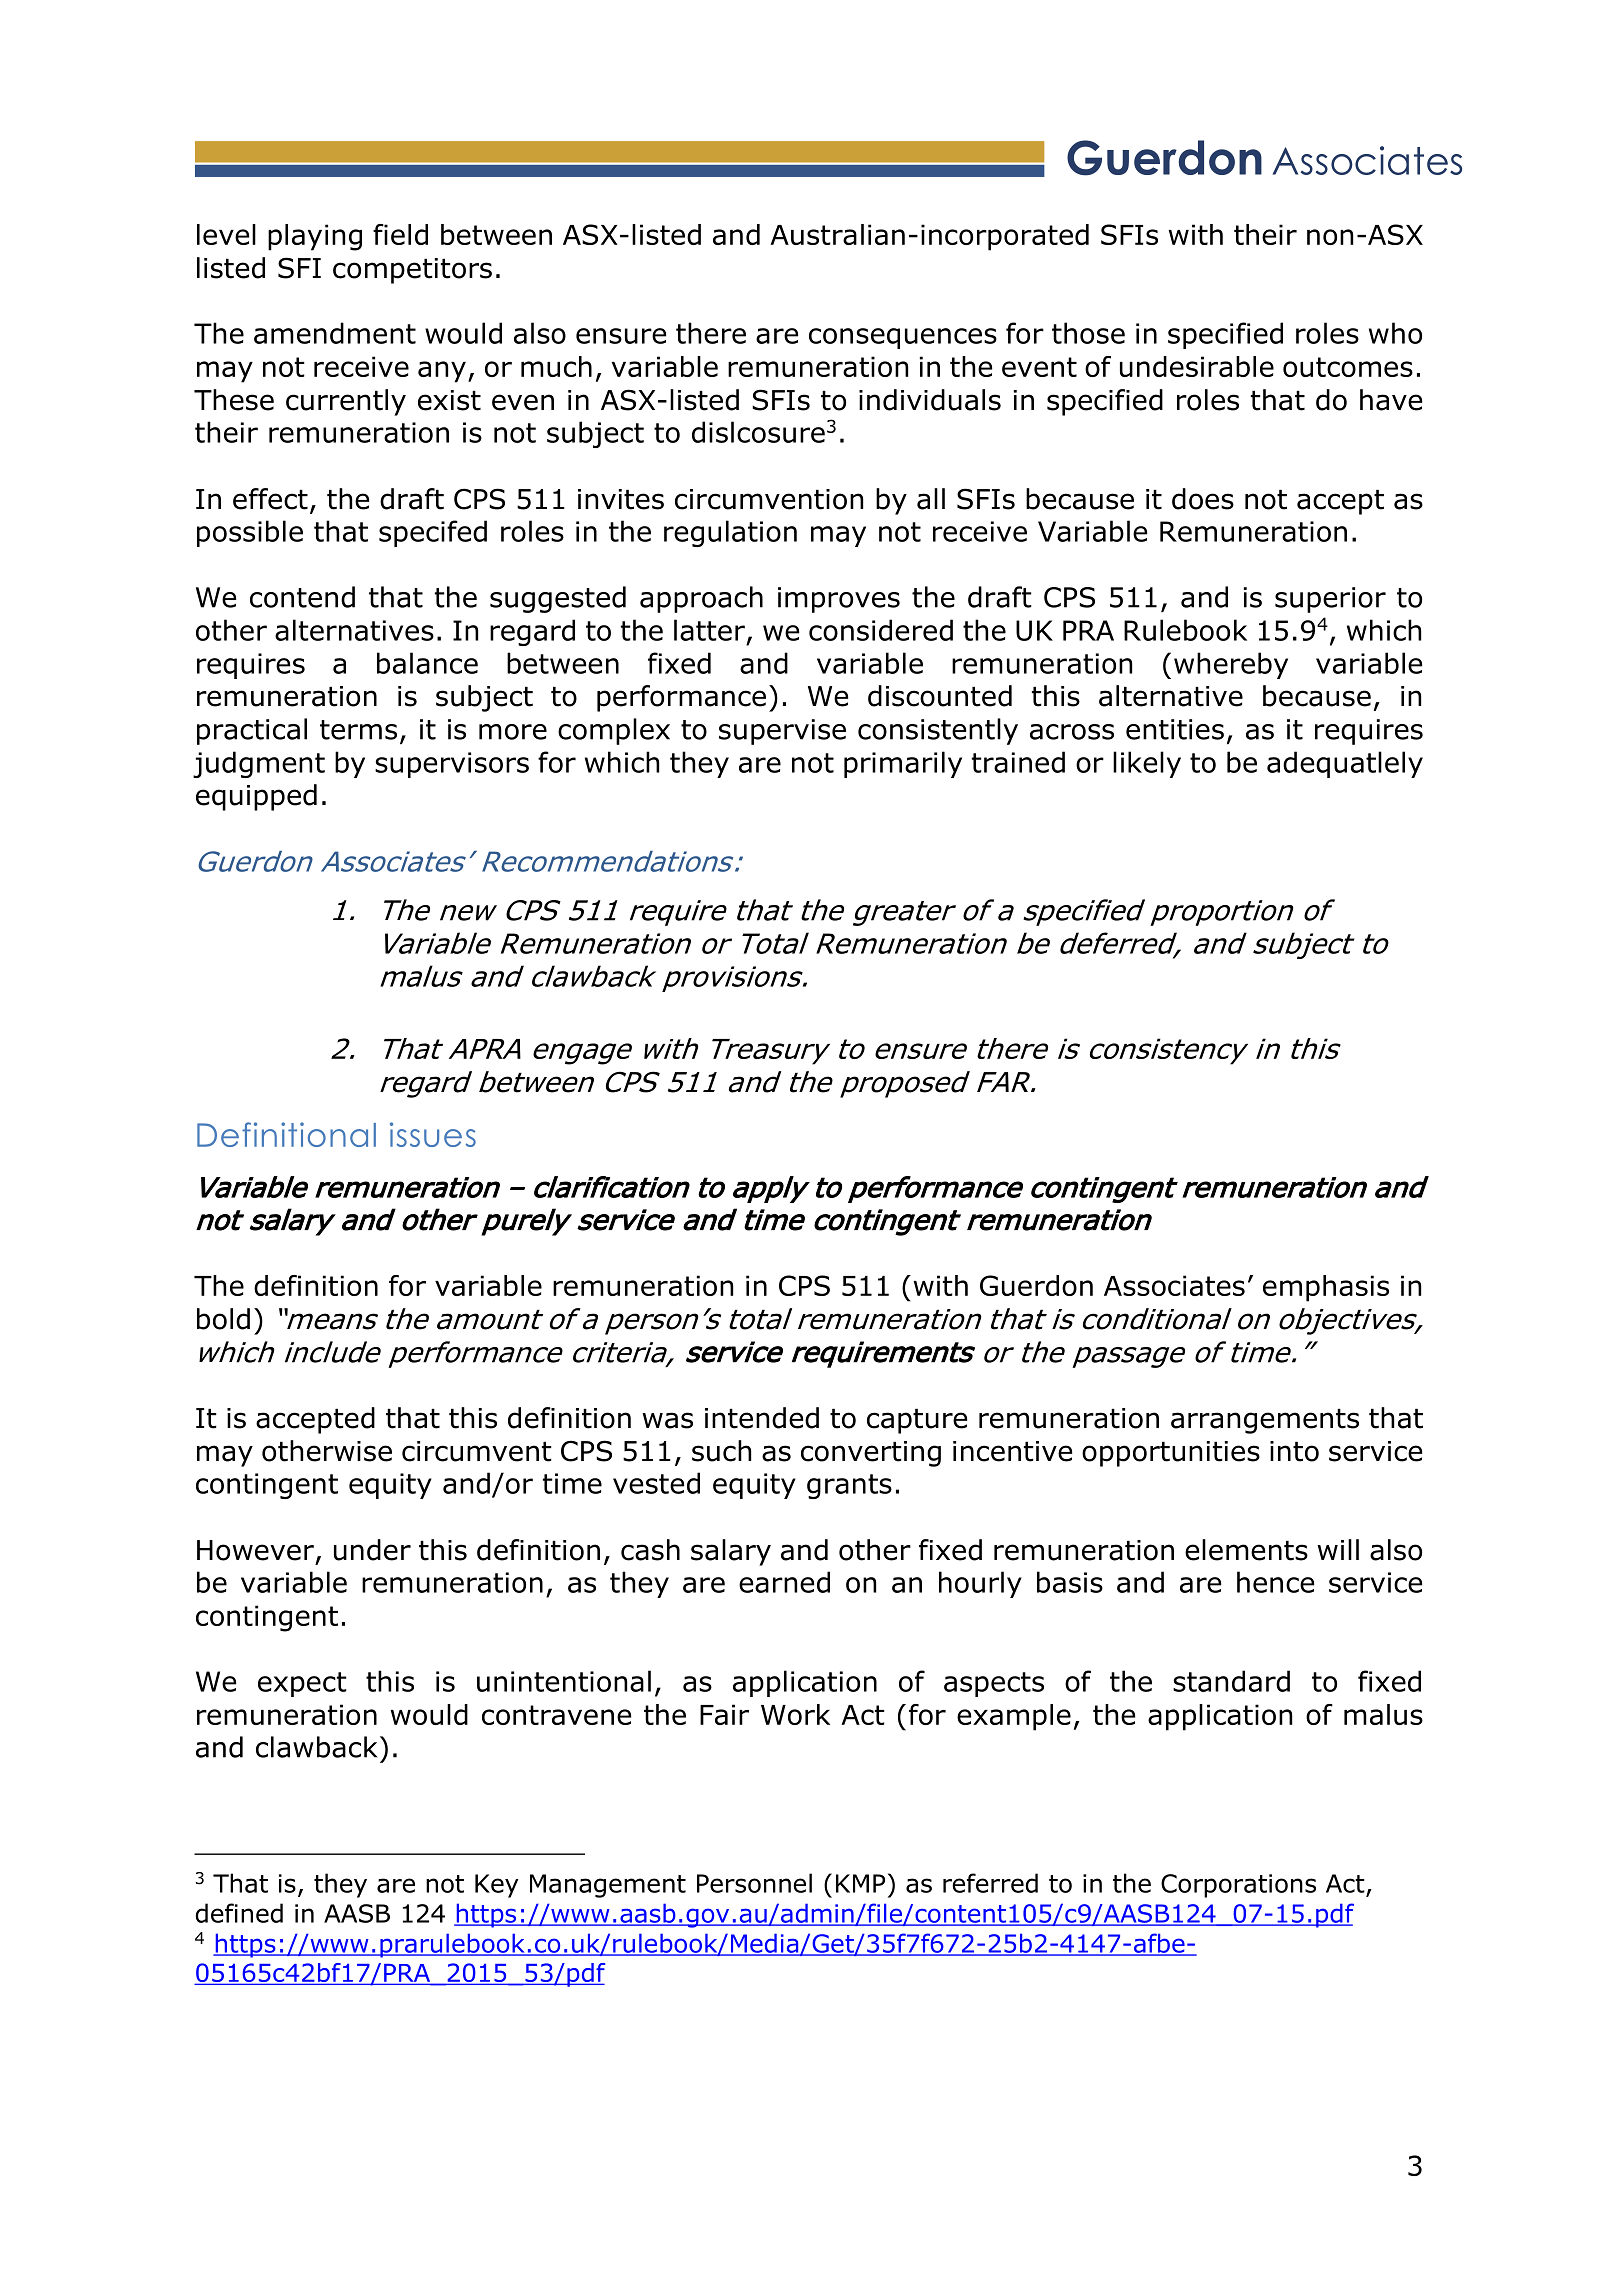  I want to click on bold, so click(223, 1319).
